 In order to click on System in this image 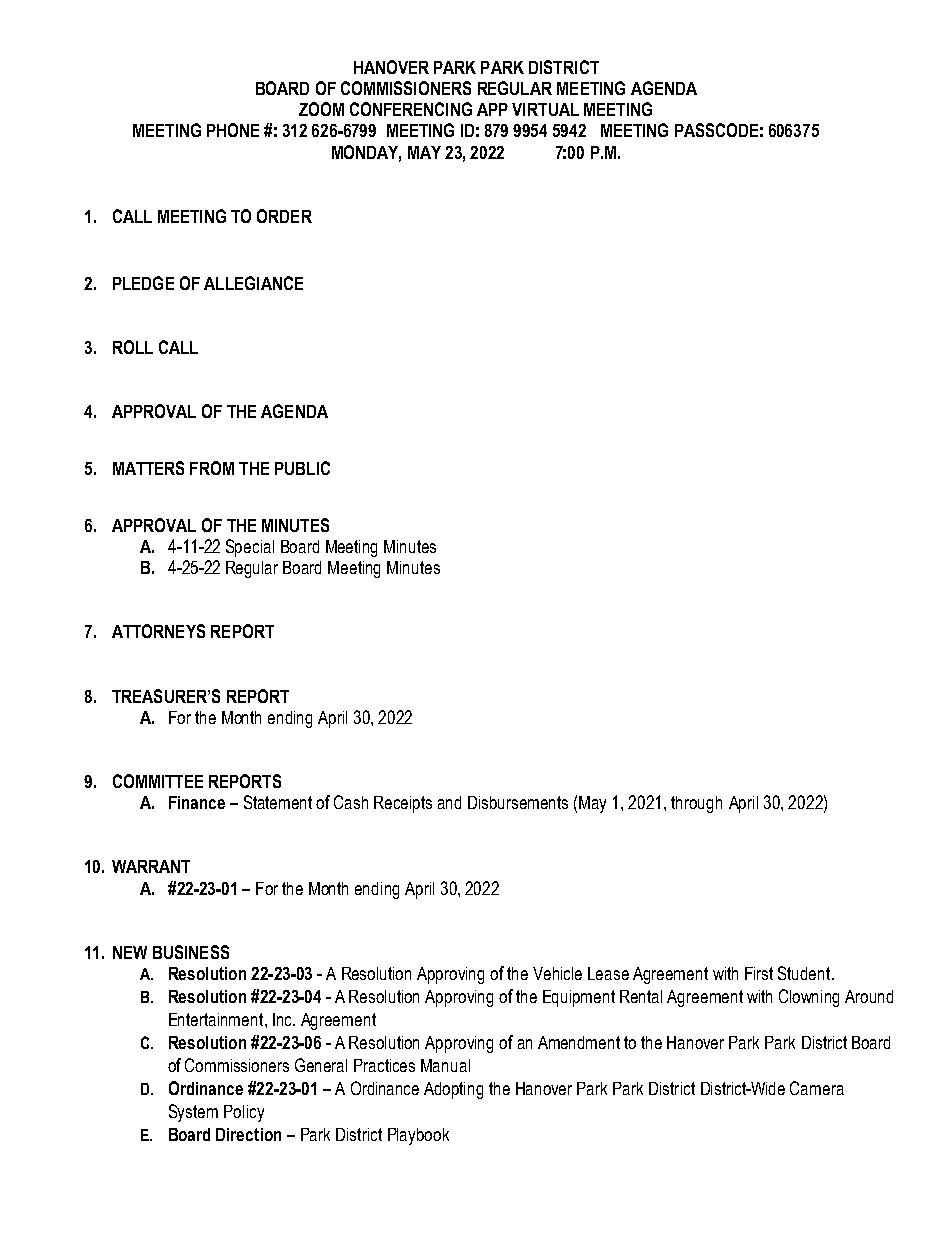, I will do `click(193, 1113)`.
